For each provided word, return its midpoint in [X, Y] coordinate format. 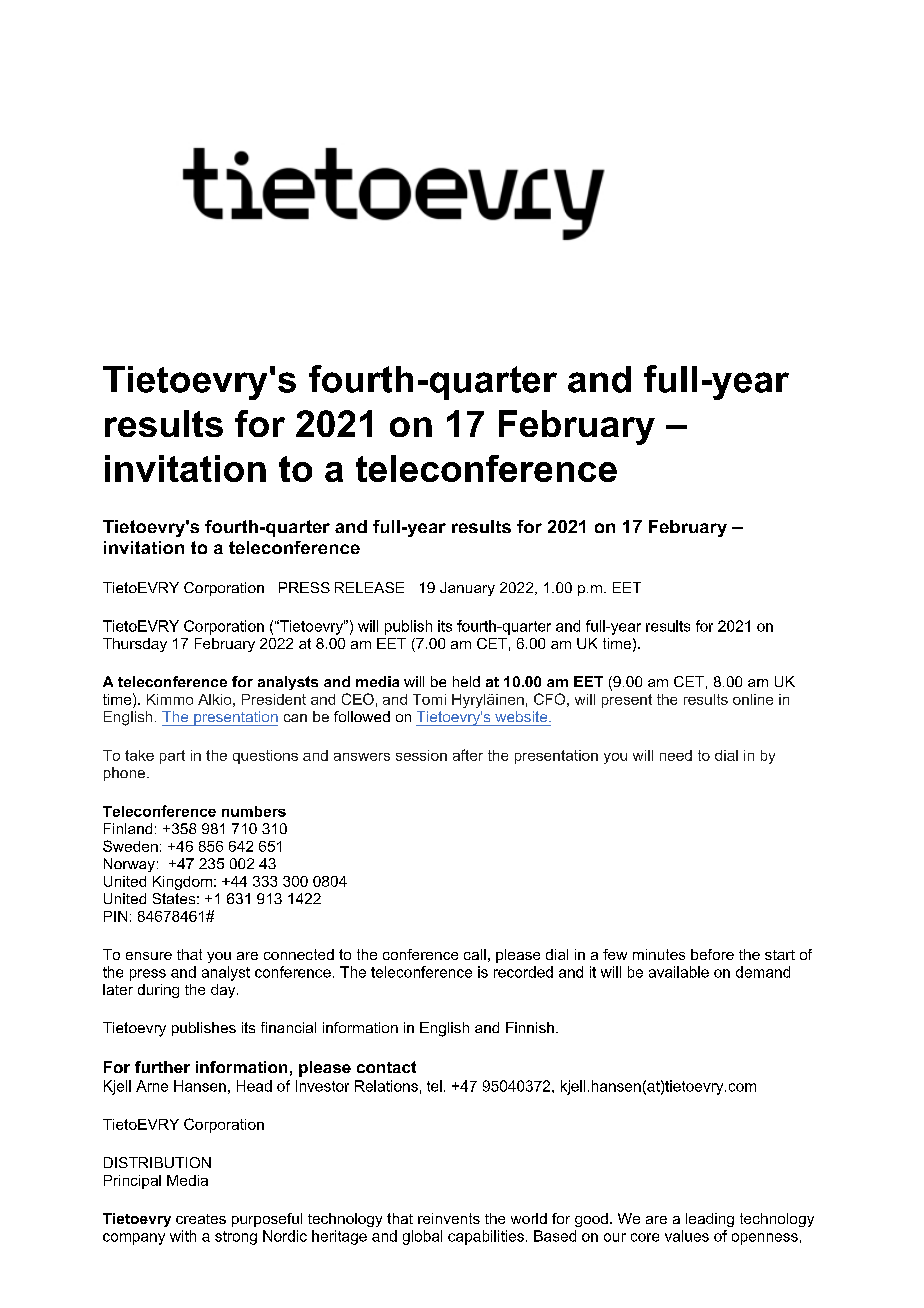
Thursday [135, 645]
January [467, 589]
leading [710, 1220]
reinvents [449, 1218]
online [753, 699]
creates [201, 1219]
